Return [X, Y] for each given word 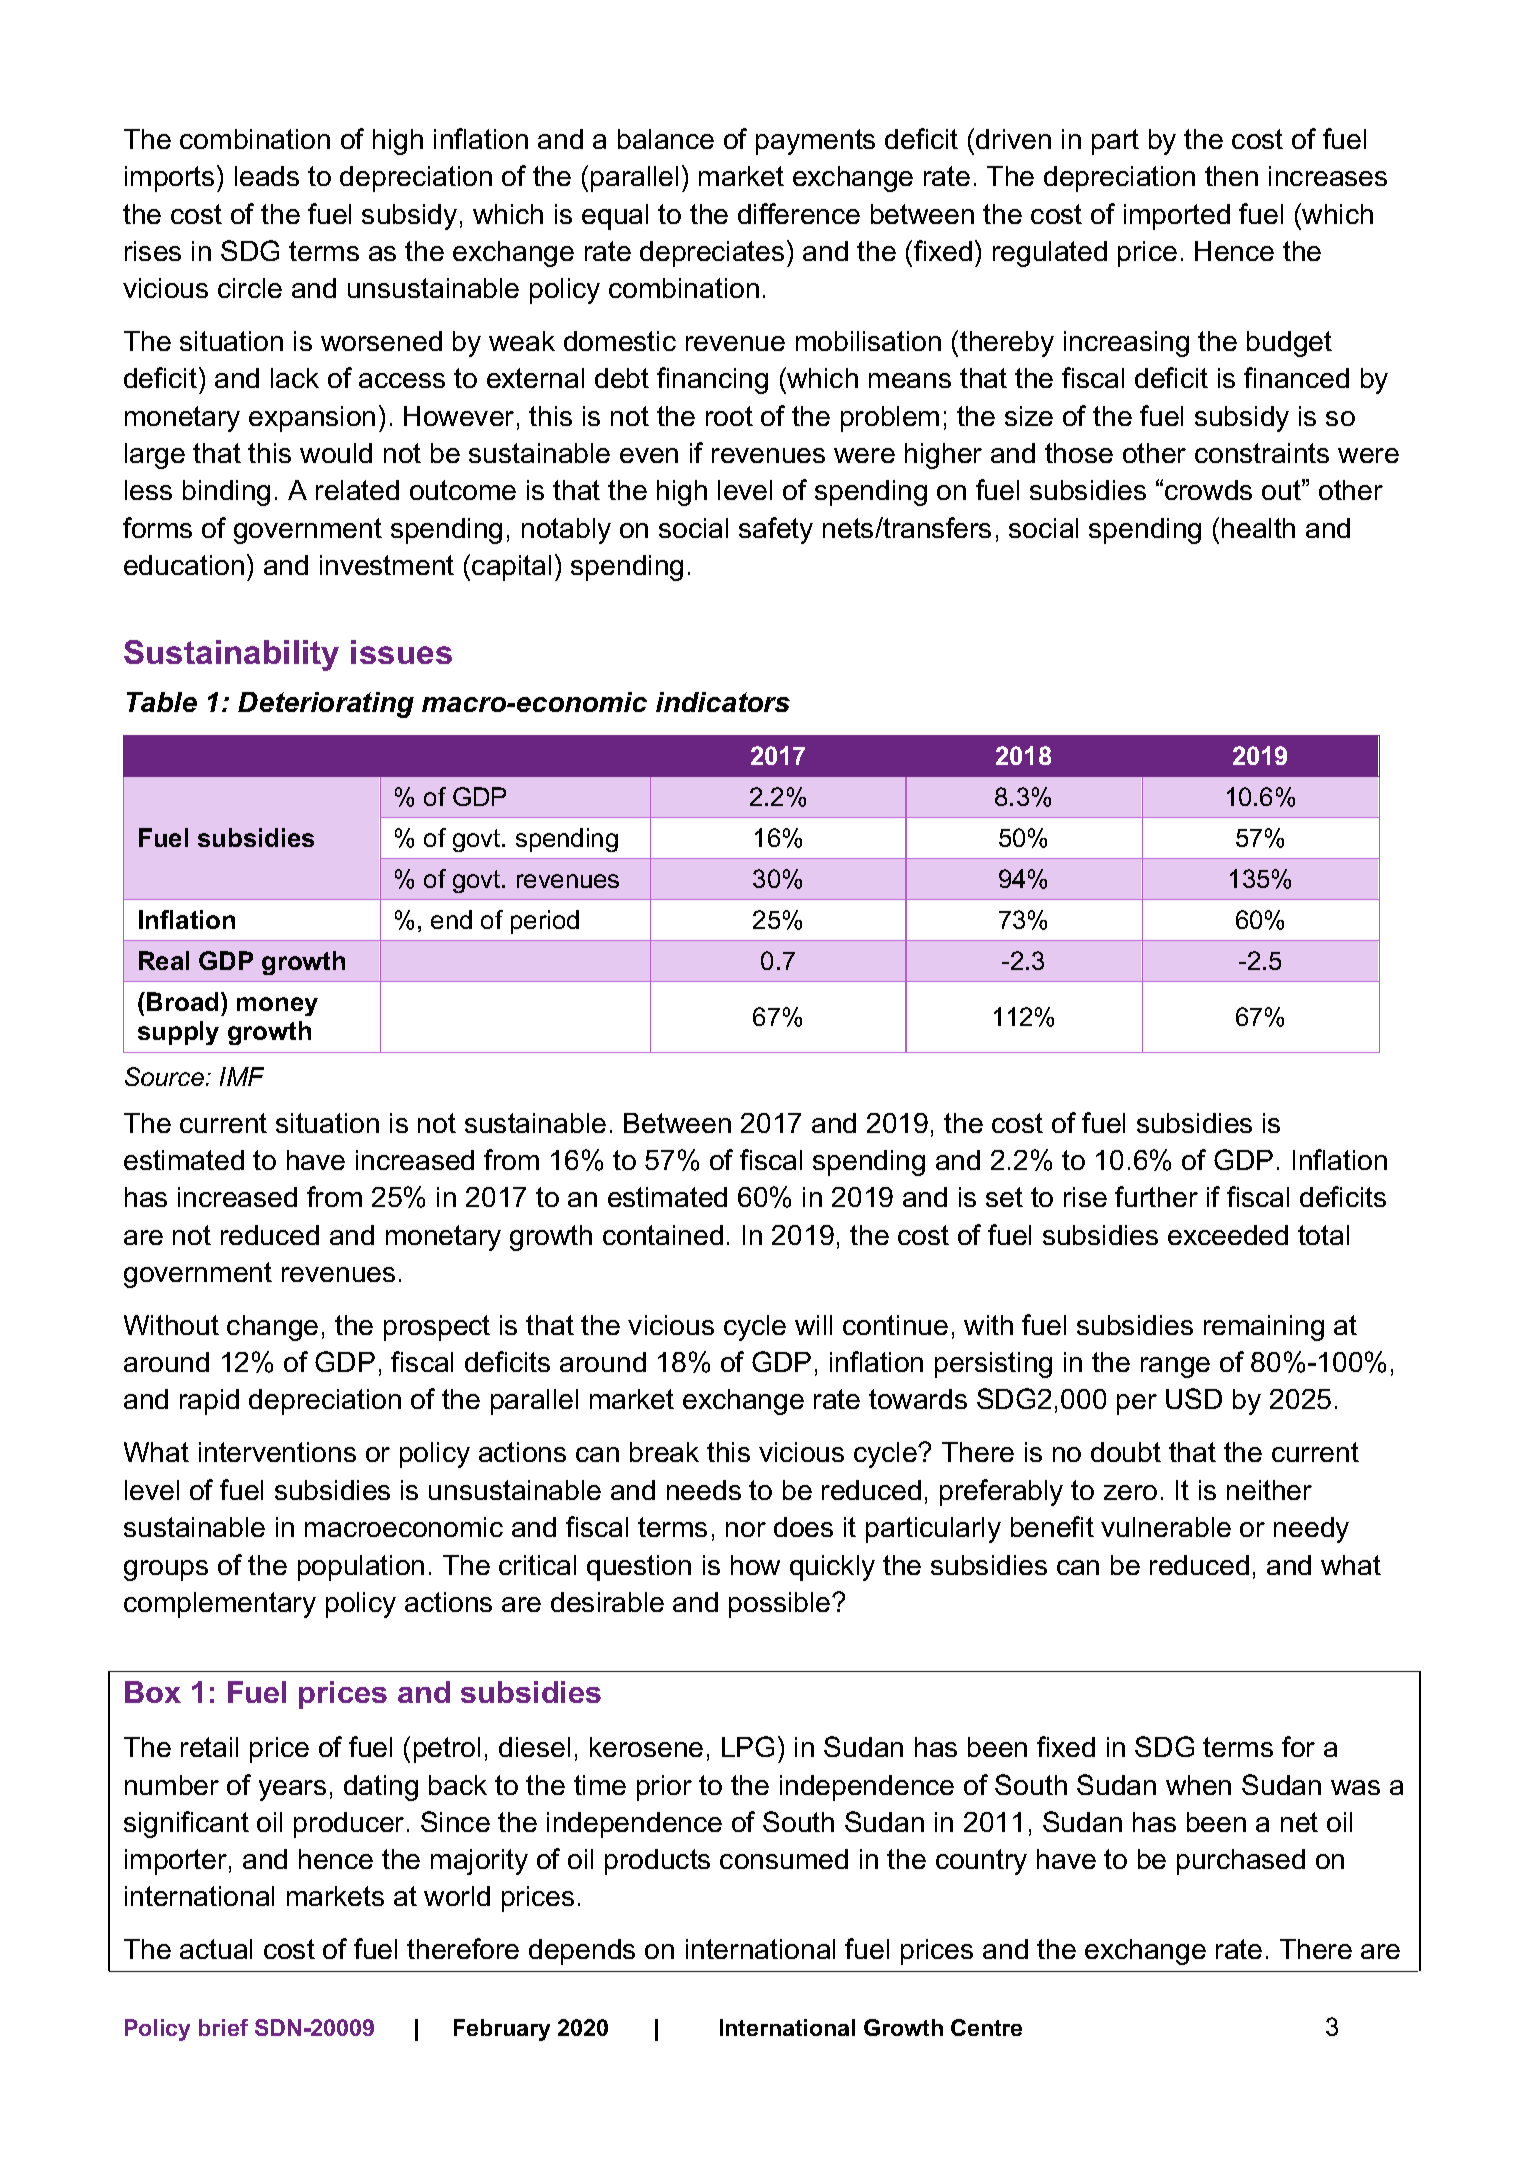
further [1156, 1196]
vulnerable [1166, 1527]
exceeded [1228, 1235]
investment [387, 565]
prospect [437, 1328]
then [1231, 176]
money [277, 1006]
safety [776, 530]
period [545, 922]
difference [799, 213]
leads [267, 176]
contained [663, 1235]
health [1258, 528]
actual [216, 1949]
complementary [220, 1605]
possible [781, 1605]
